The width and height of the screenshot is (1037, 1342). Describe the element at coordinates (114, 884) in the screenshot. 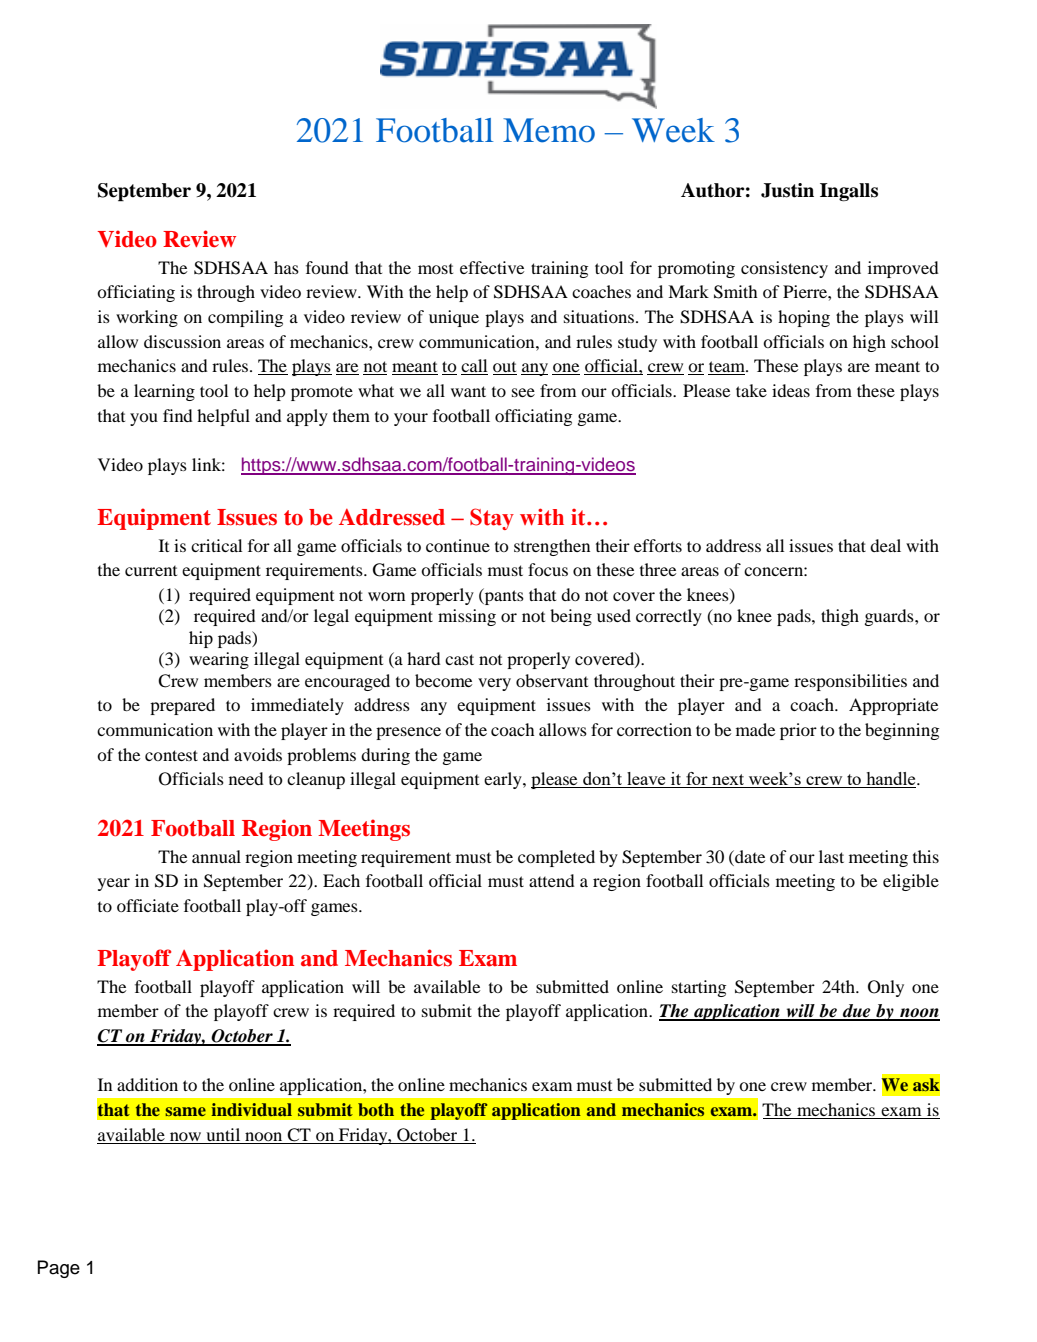

I see `year` at that location.
